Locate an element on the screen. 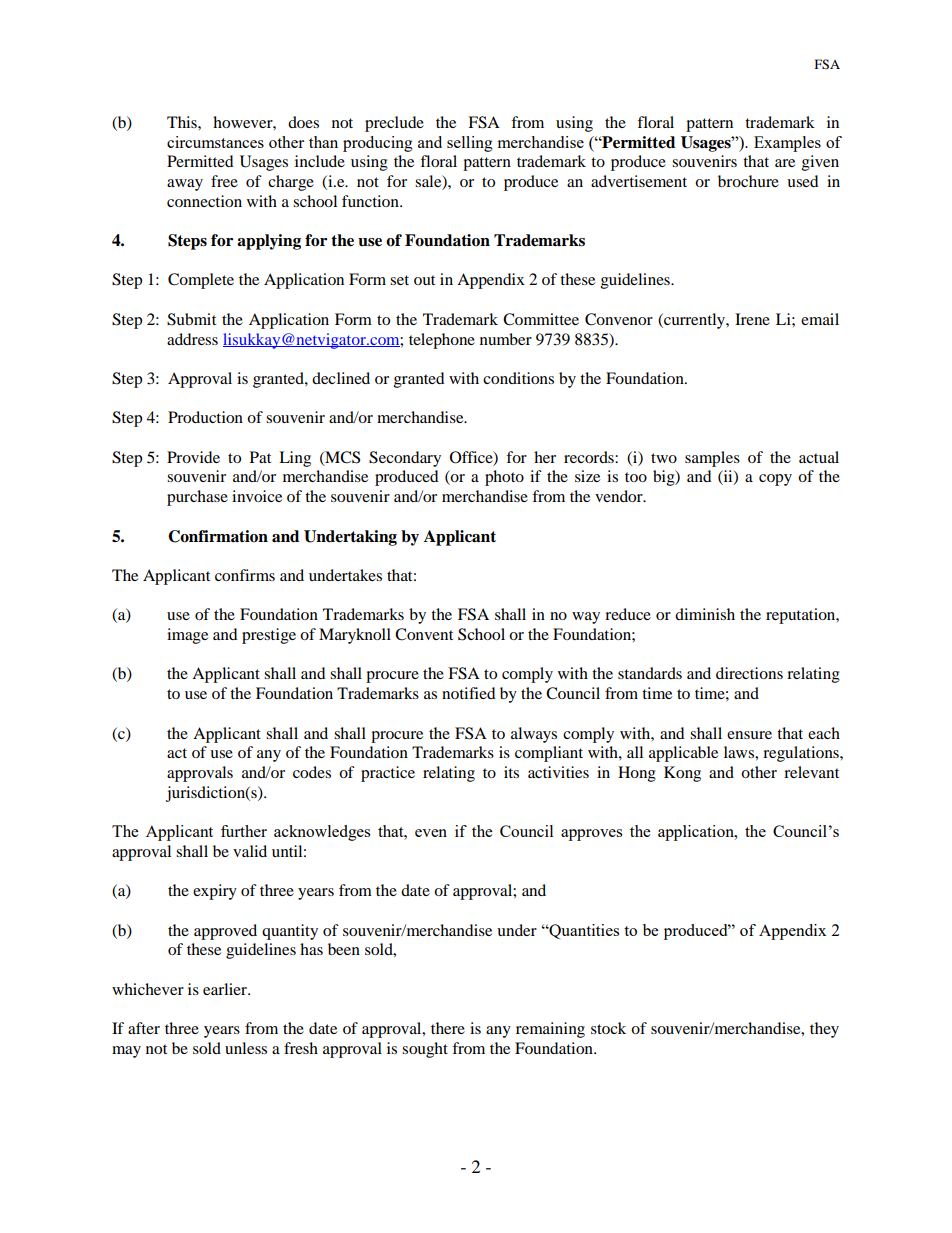  Convent is located at coordinates (424, 634).
